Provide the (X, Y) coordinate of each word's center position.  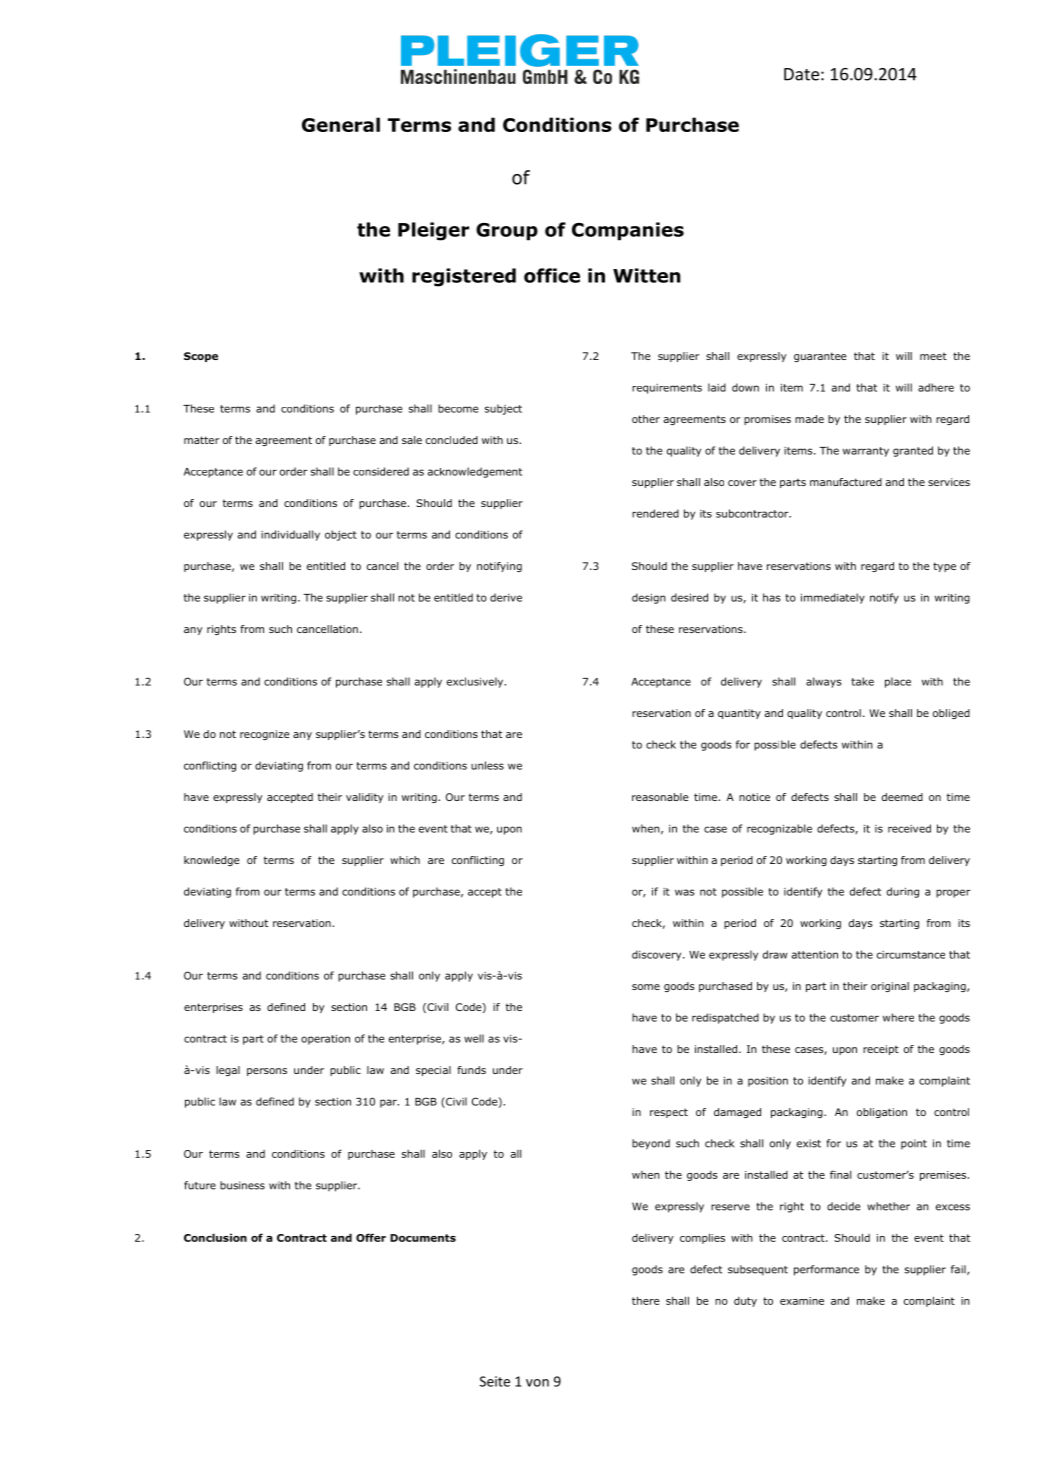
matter (201, 440)
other (646, 419)
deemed (902, 797)
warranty (866, 452)
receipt (881, 1050)
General (341, 124)
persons (267, 1072)
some (646, 987)
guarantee (820, 357)
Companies (628, 231)
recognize (265, 735)
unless (487, 765)
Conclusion (215, 1237)
